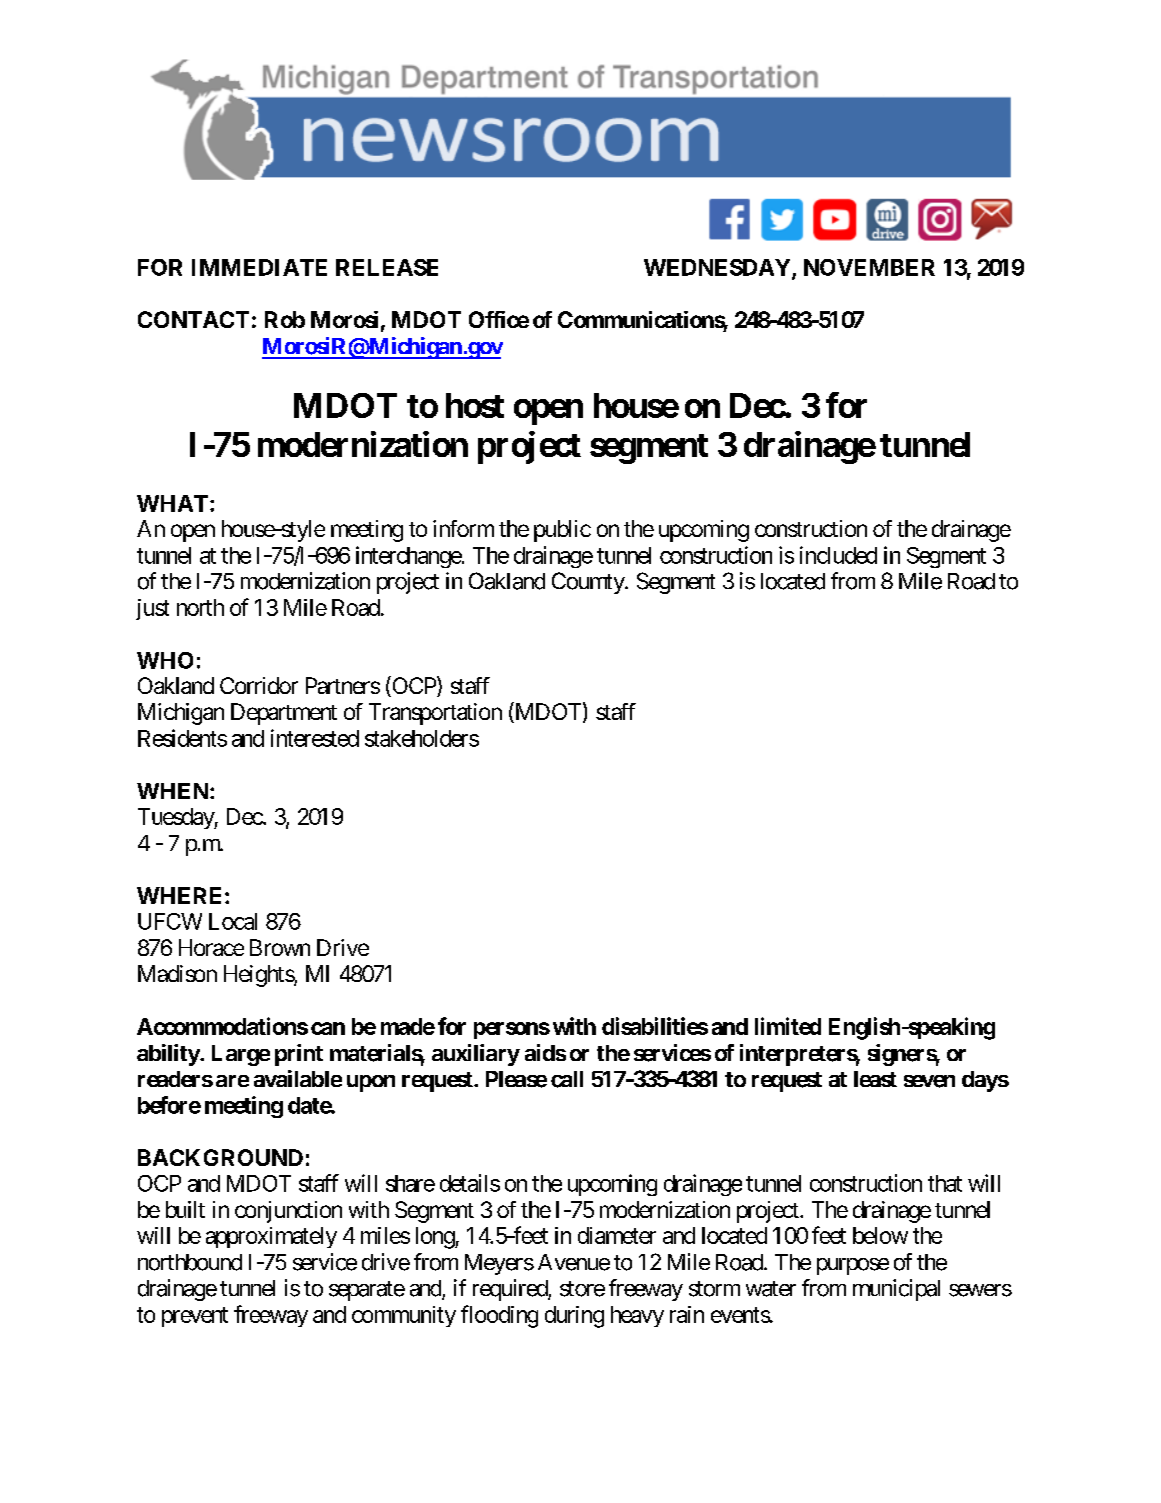  I want to click on NOVEMBER, so click(869, 267).
